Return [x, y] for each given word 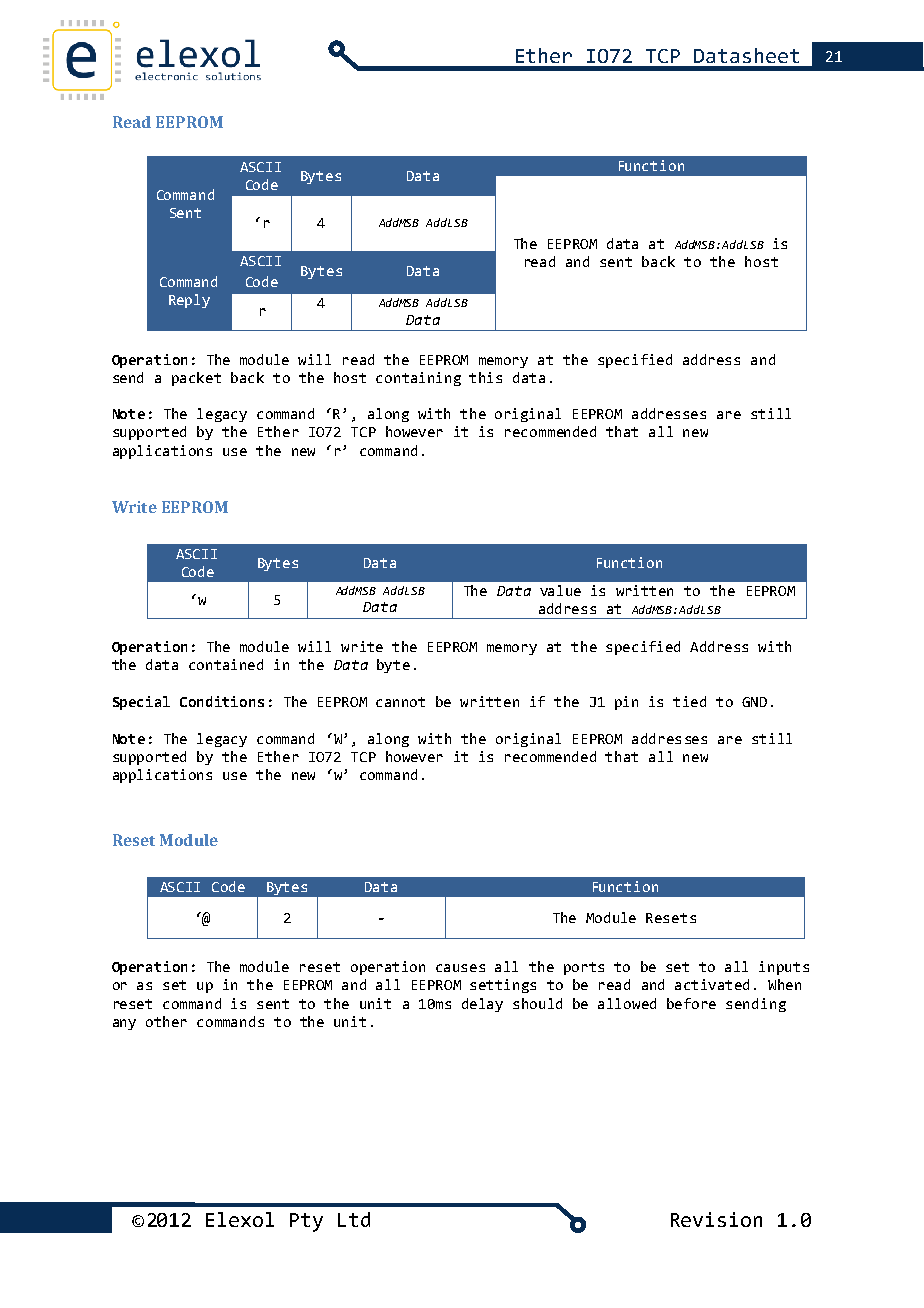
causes [460, 968]
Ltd [354, 1219]
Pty [306, 1222]
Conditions [222, 701]
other [166, 1021]
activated [712, 984]
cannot [400, 702]
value [560, 590]
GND [754, 702]
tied [689, 701]
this [485, 377]
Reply [189, 301]
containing [418, 379]
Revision [716, 1219]
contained [226, 664]
